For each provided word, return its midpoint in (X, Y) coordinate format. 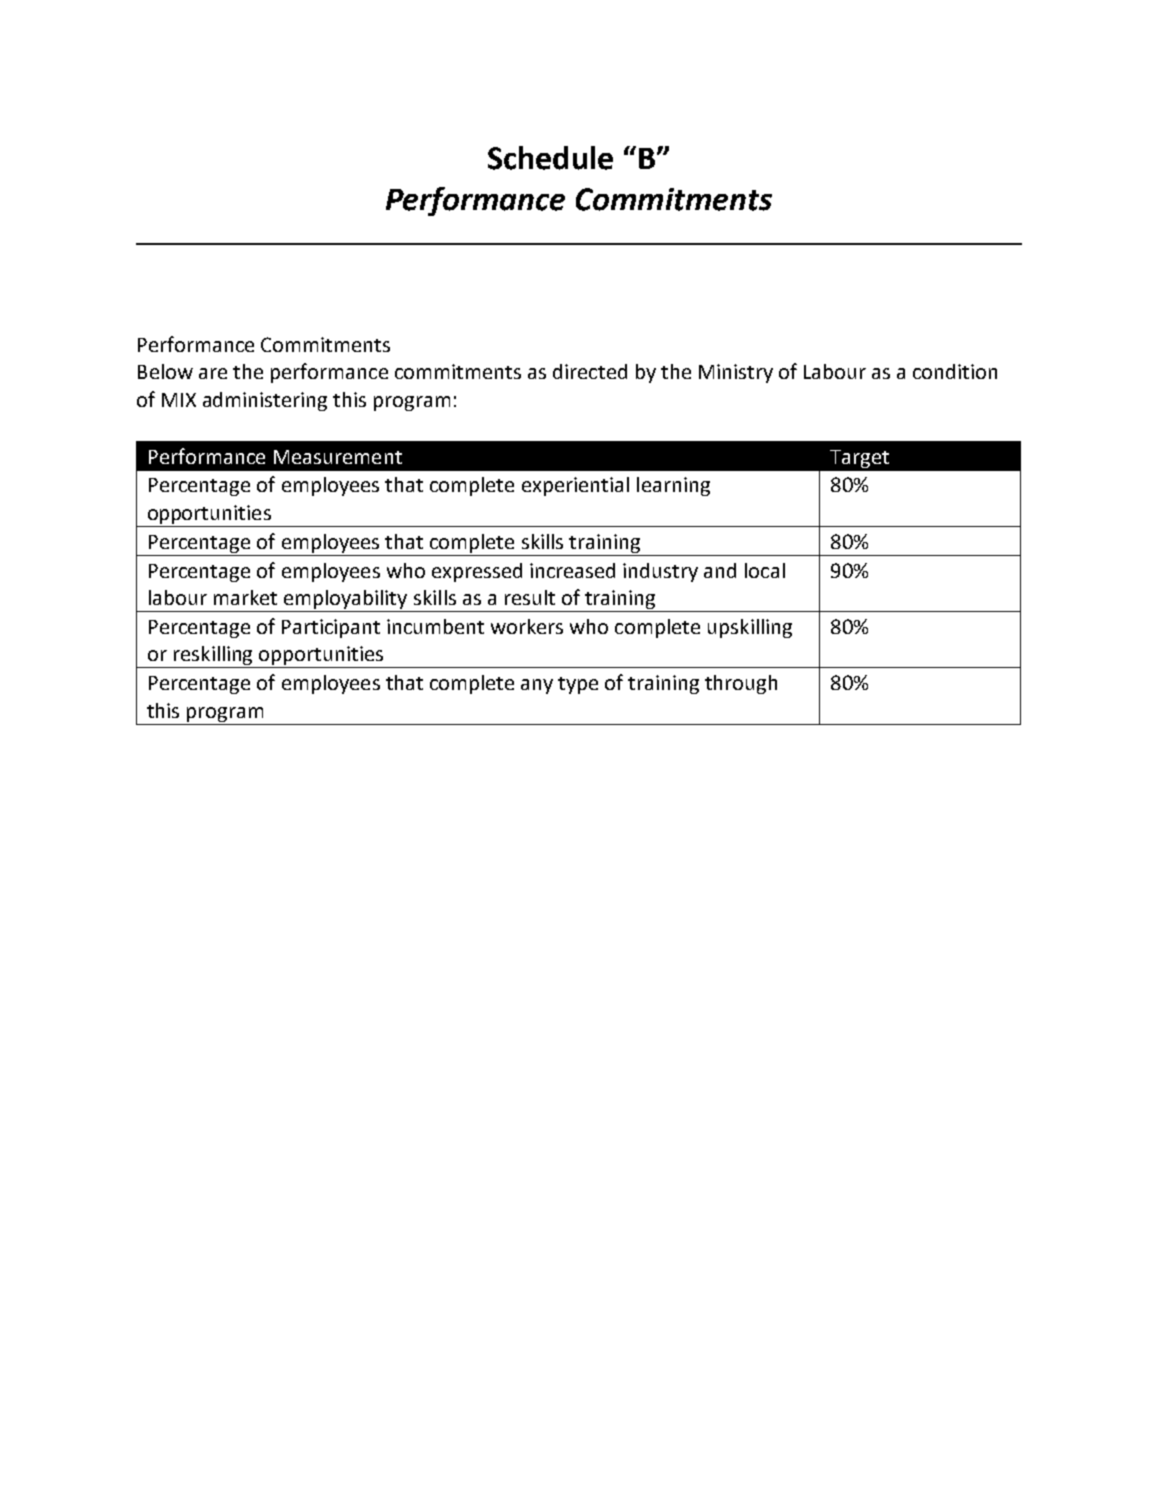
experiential (575, 486)
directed (590, 371)
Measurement (338, 457)
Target (859, 459)
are (213, 373)
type (578, 685)
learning (673, 486)
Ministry (736, 373)
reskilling (213, 657)
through (741, 684)
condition (955, 371)
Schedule (550, 158)
